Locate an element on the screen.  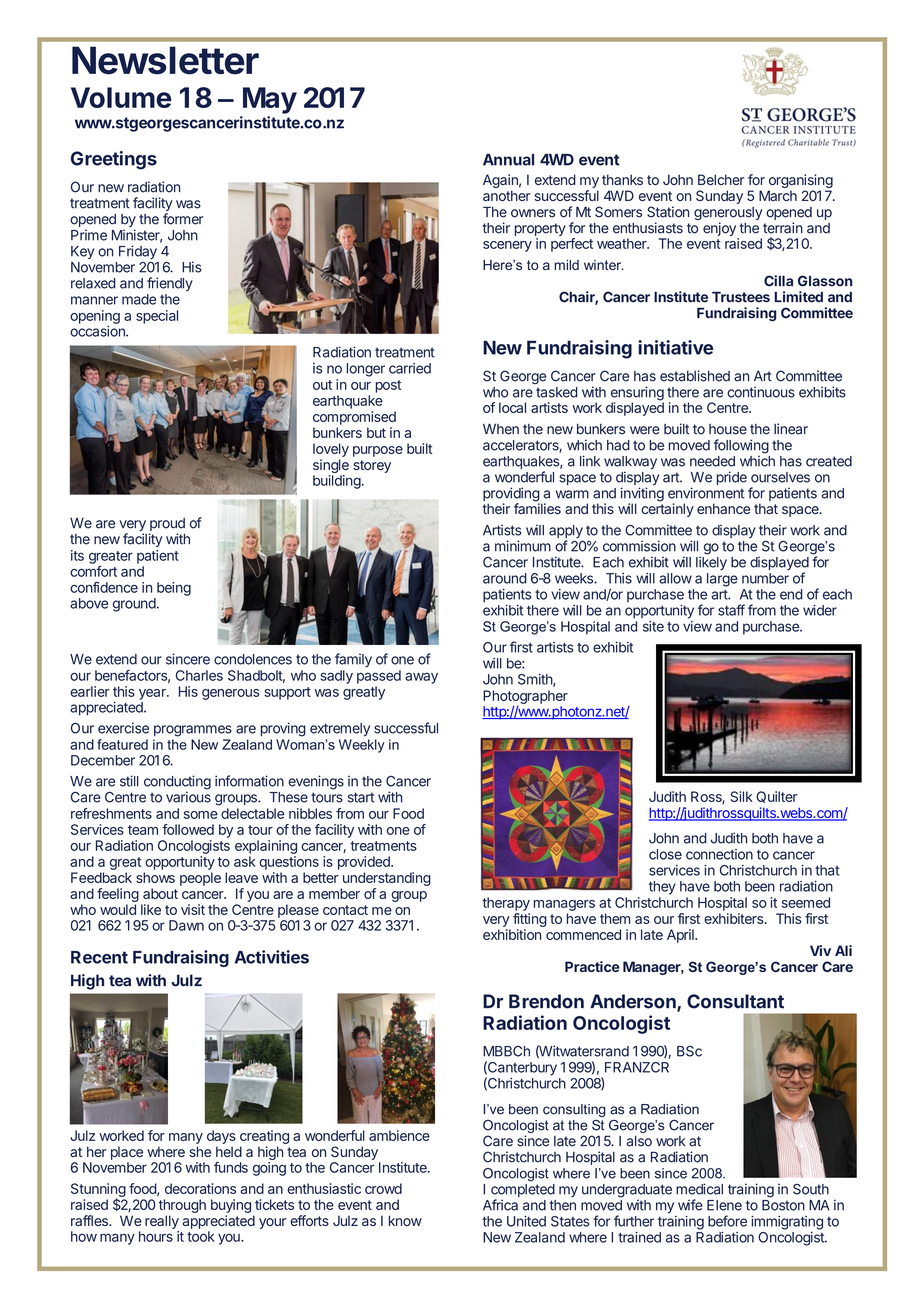
Annual is located at coordinates (508, 160).
